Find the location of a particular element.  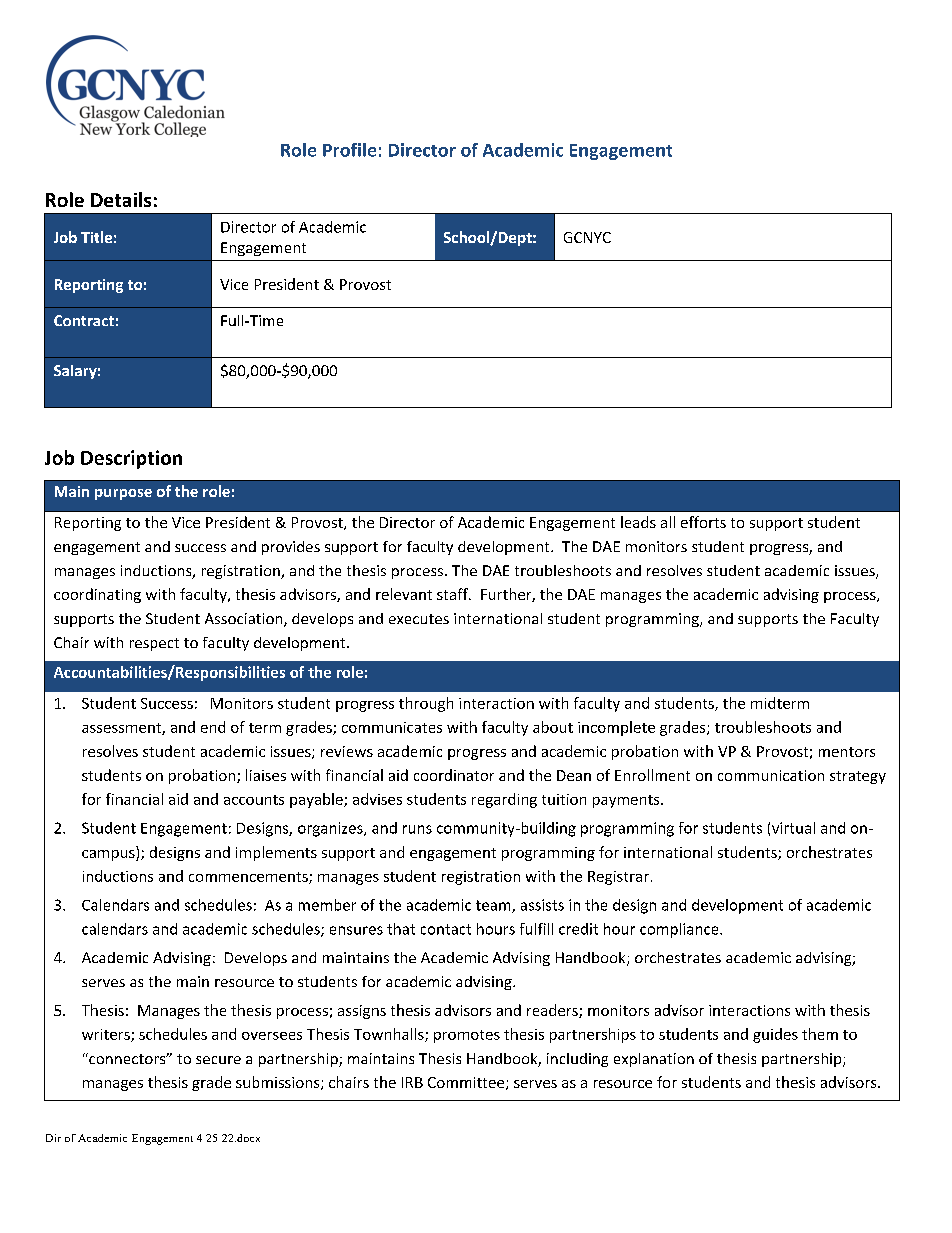

efforts is located at coordinates (703, 522).
